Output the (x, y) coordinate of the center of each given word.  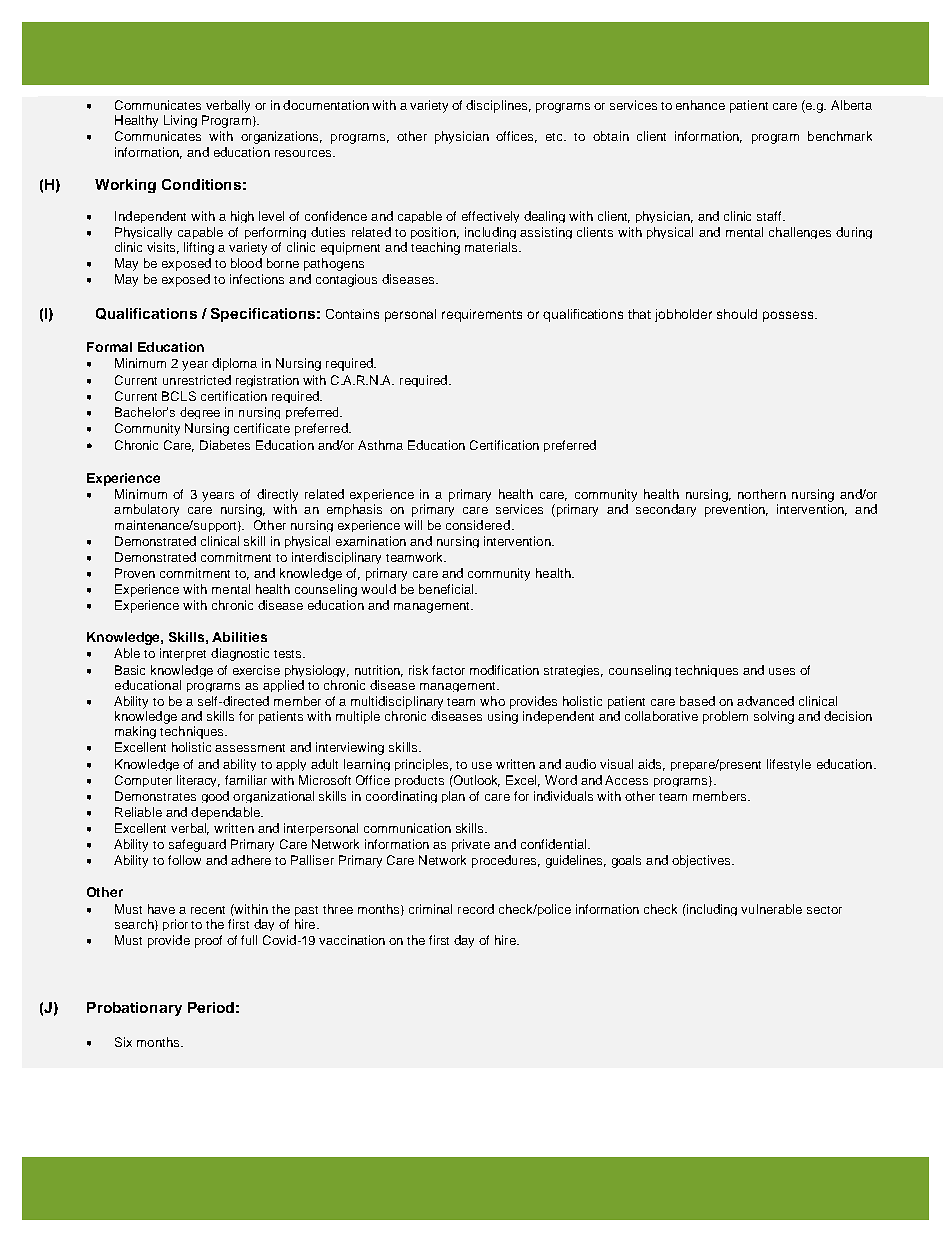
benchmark (840, 136)
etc (556, 137)
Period (211, 1007)
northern (762, 494)
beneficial (446, 589)
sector (824, 910)
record (476, 909)
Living (180, 121)
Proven (135, 573)
